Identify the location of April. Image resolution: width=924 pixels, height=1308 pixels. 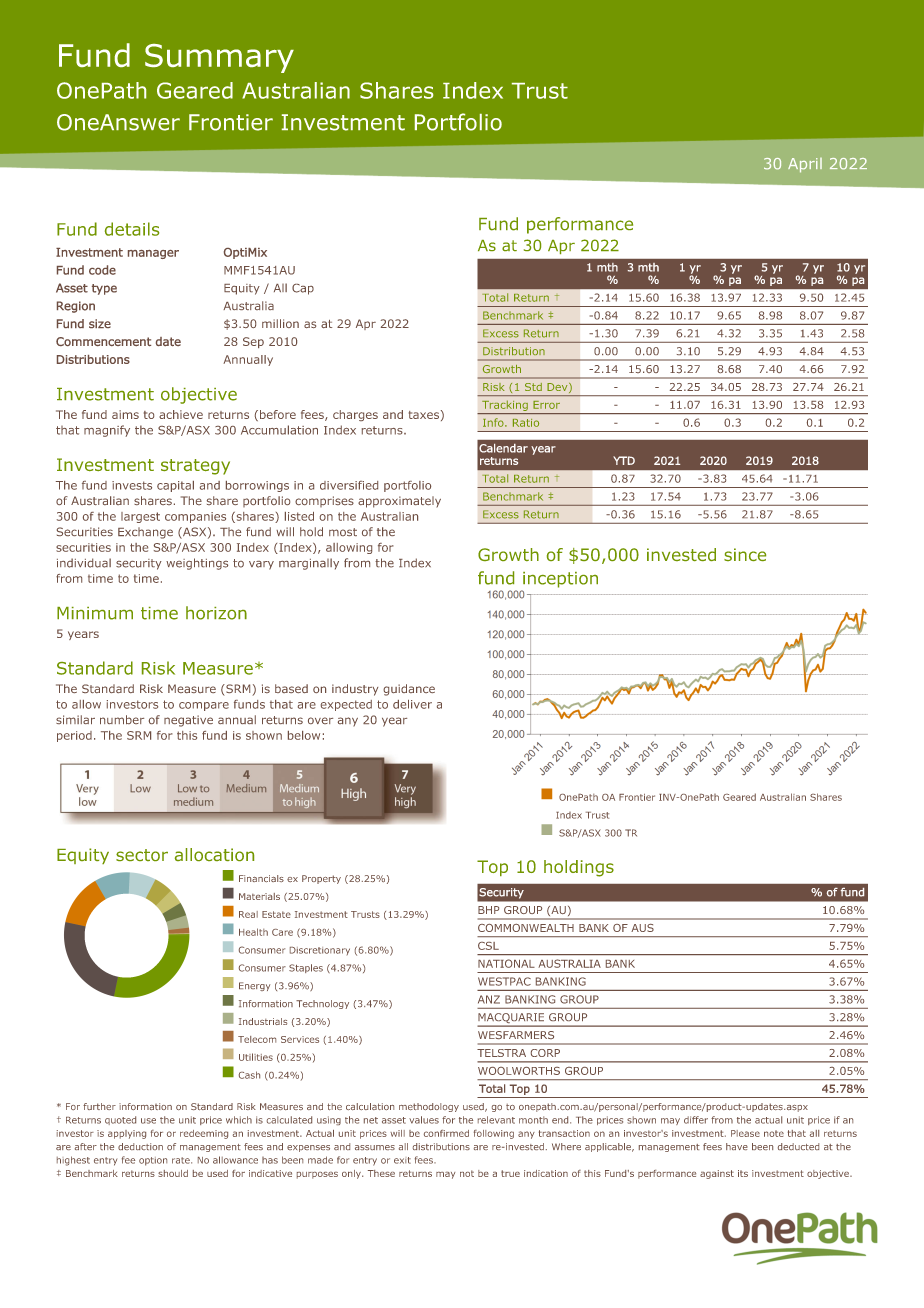
(805, 165).
